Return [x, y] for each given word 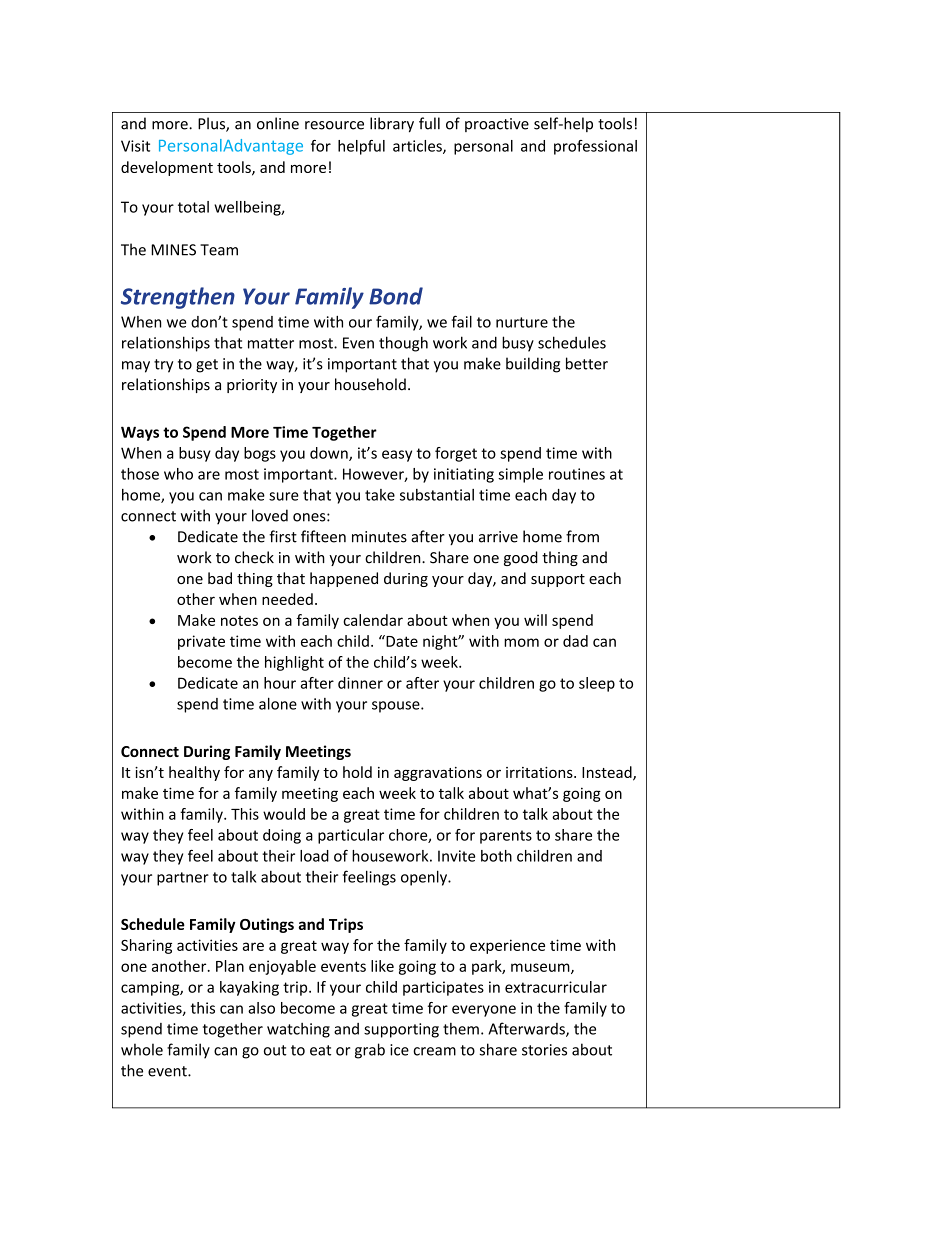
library [392, 125]
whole [142, 1049]
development [167, 168]
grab [370, 1051]
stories [544, 1050]
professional [595, 147]
